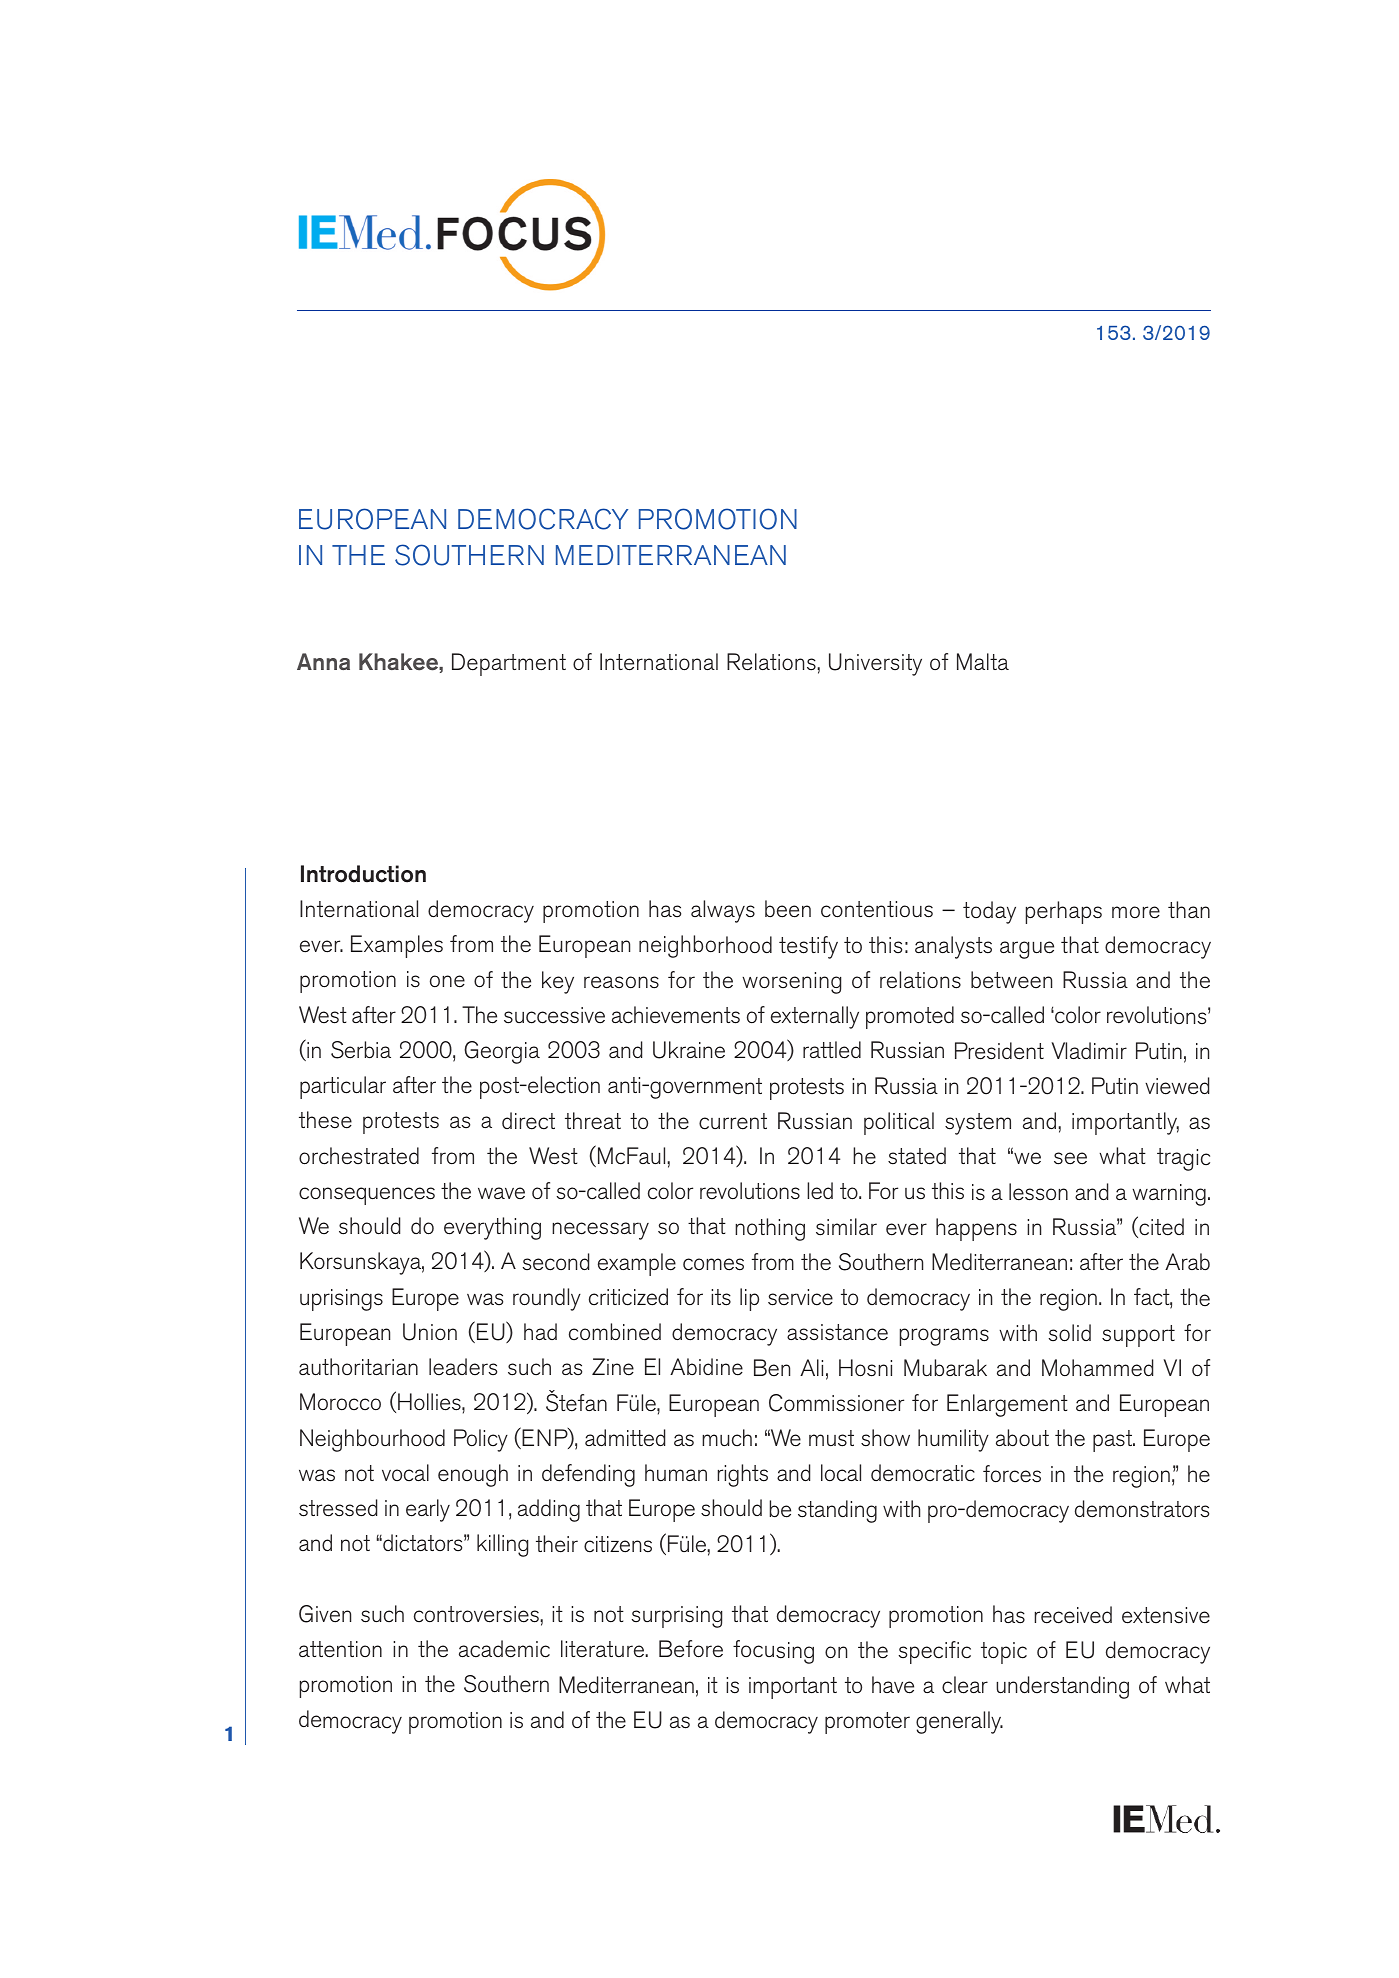 The height and width of the screenshot is (1978, 1399). What do you see at coordinates (1038, 1192) in the screenshot?
I see `lesson` at bounding box center [1038, 1192].
